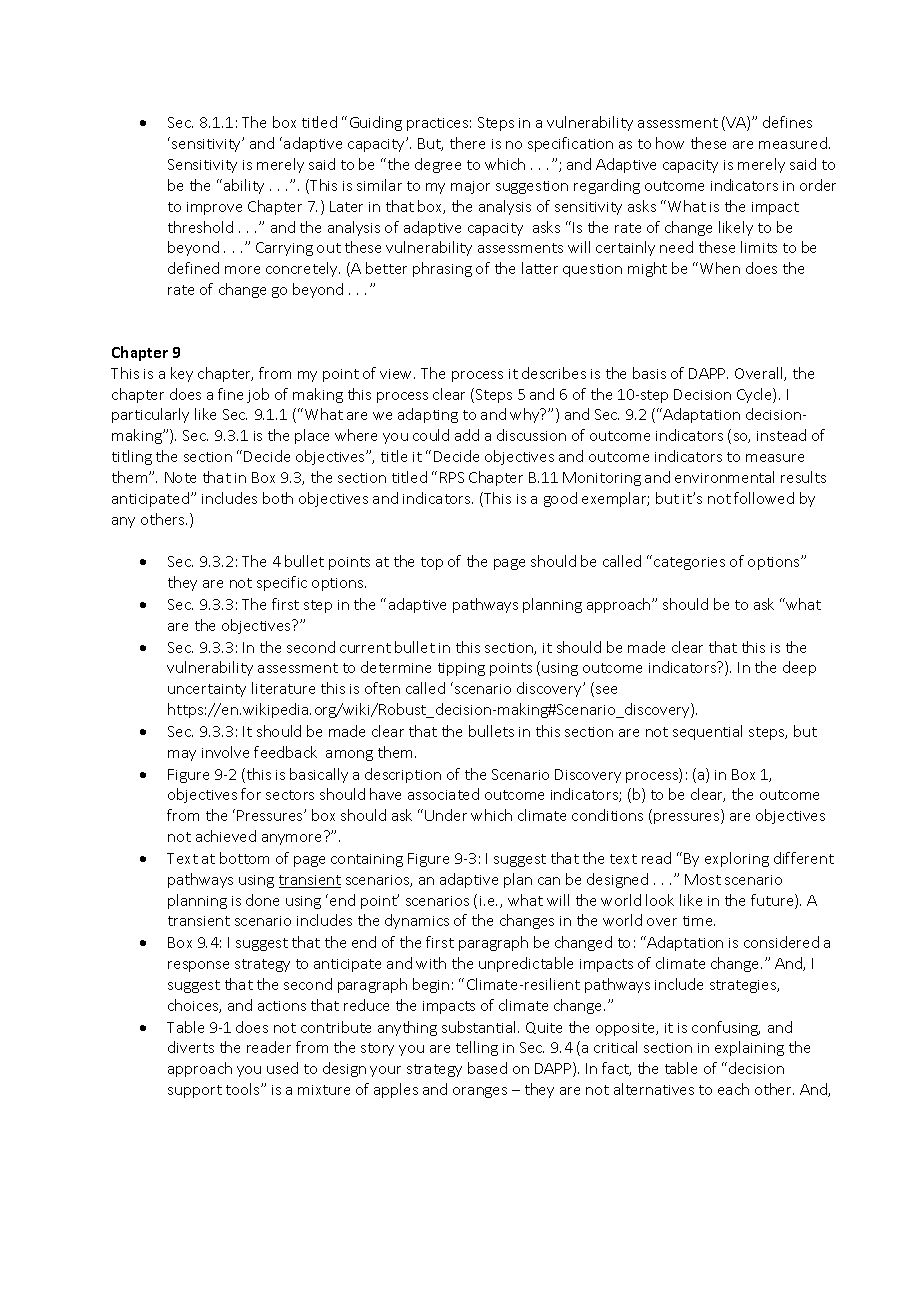  I want to click on sequential, so click(707, 732).
